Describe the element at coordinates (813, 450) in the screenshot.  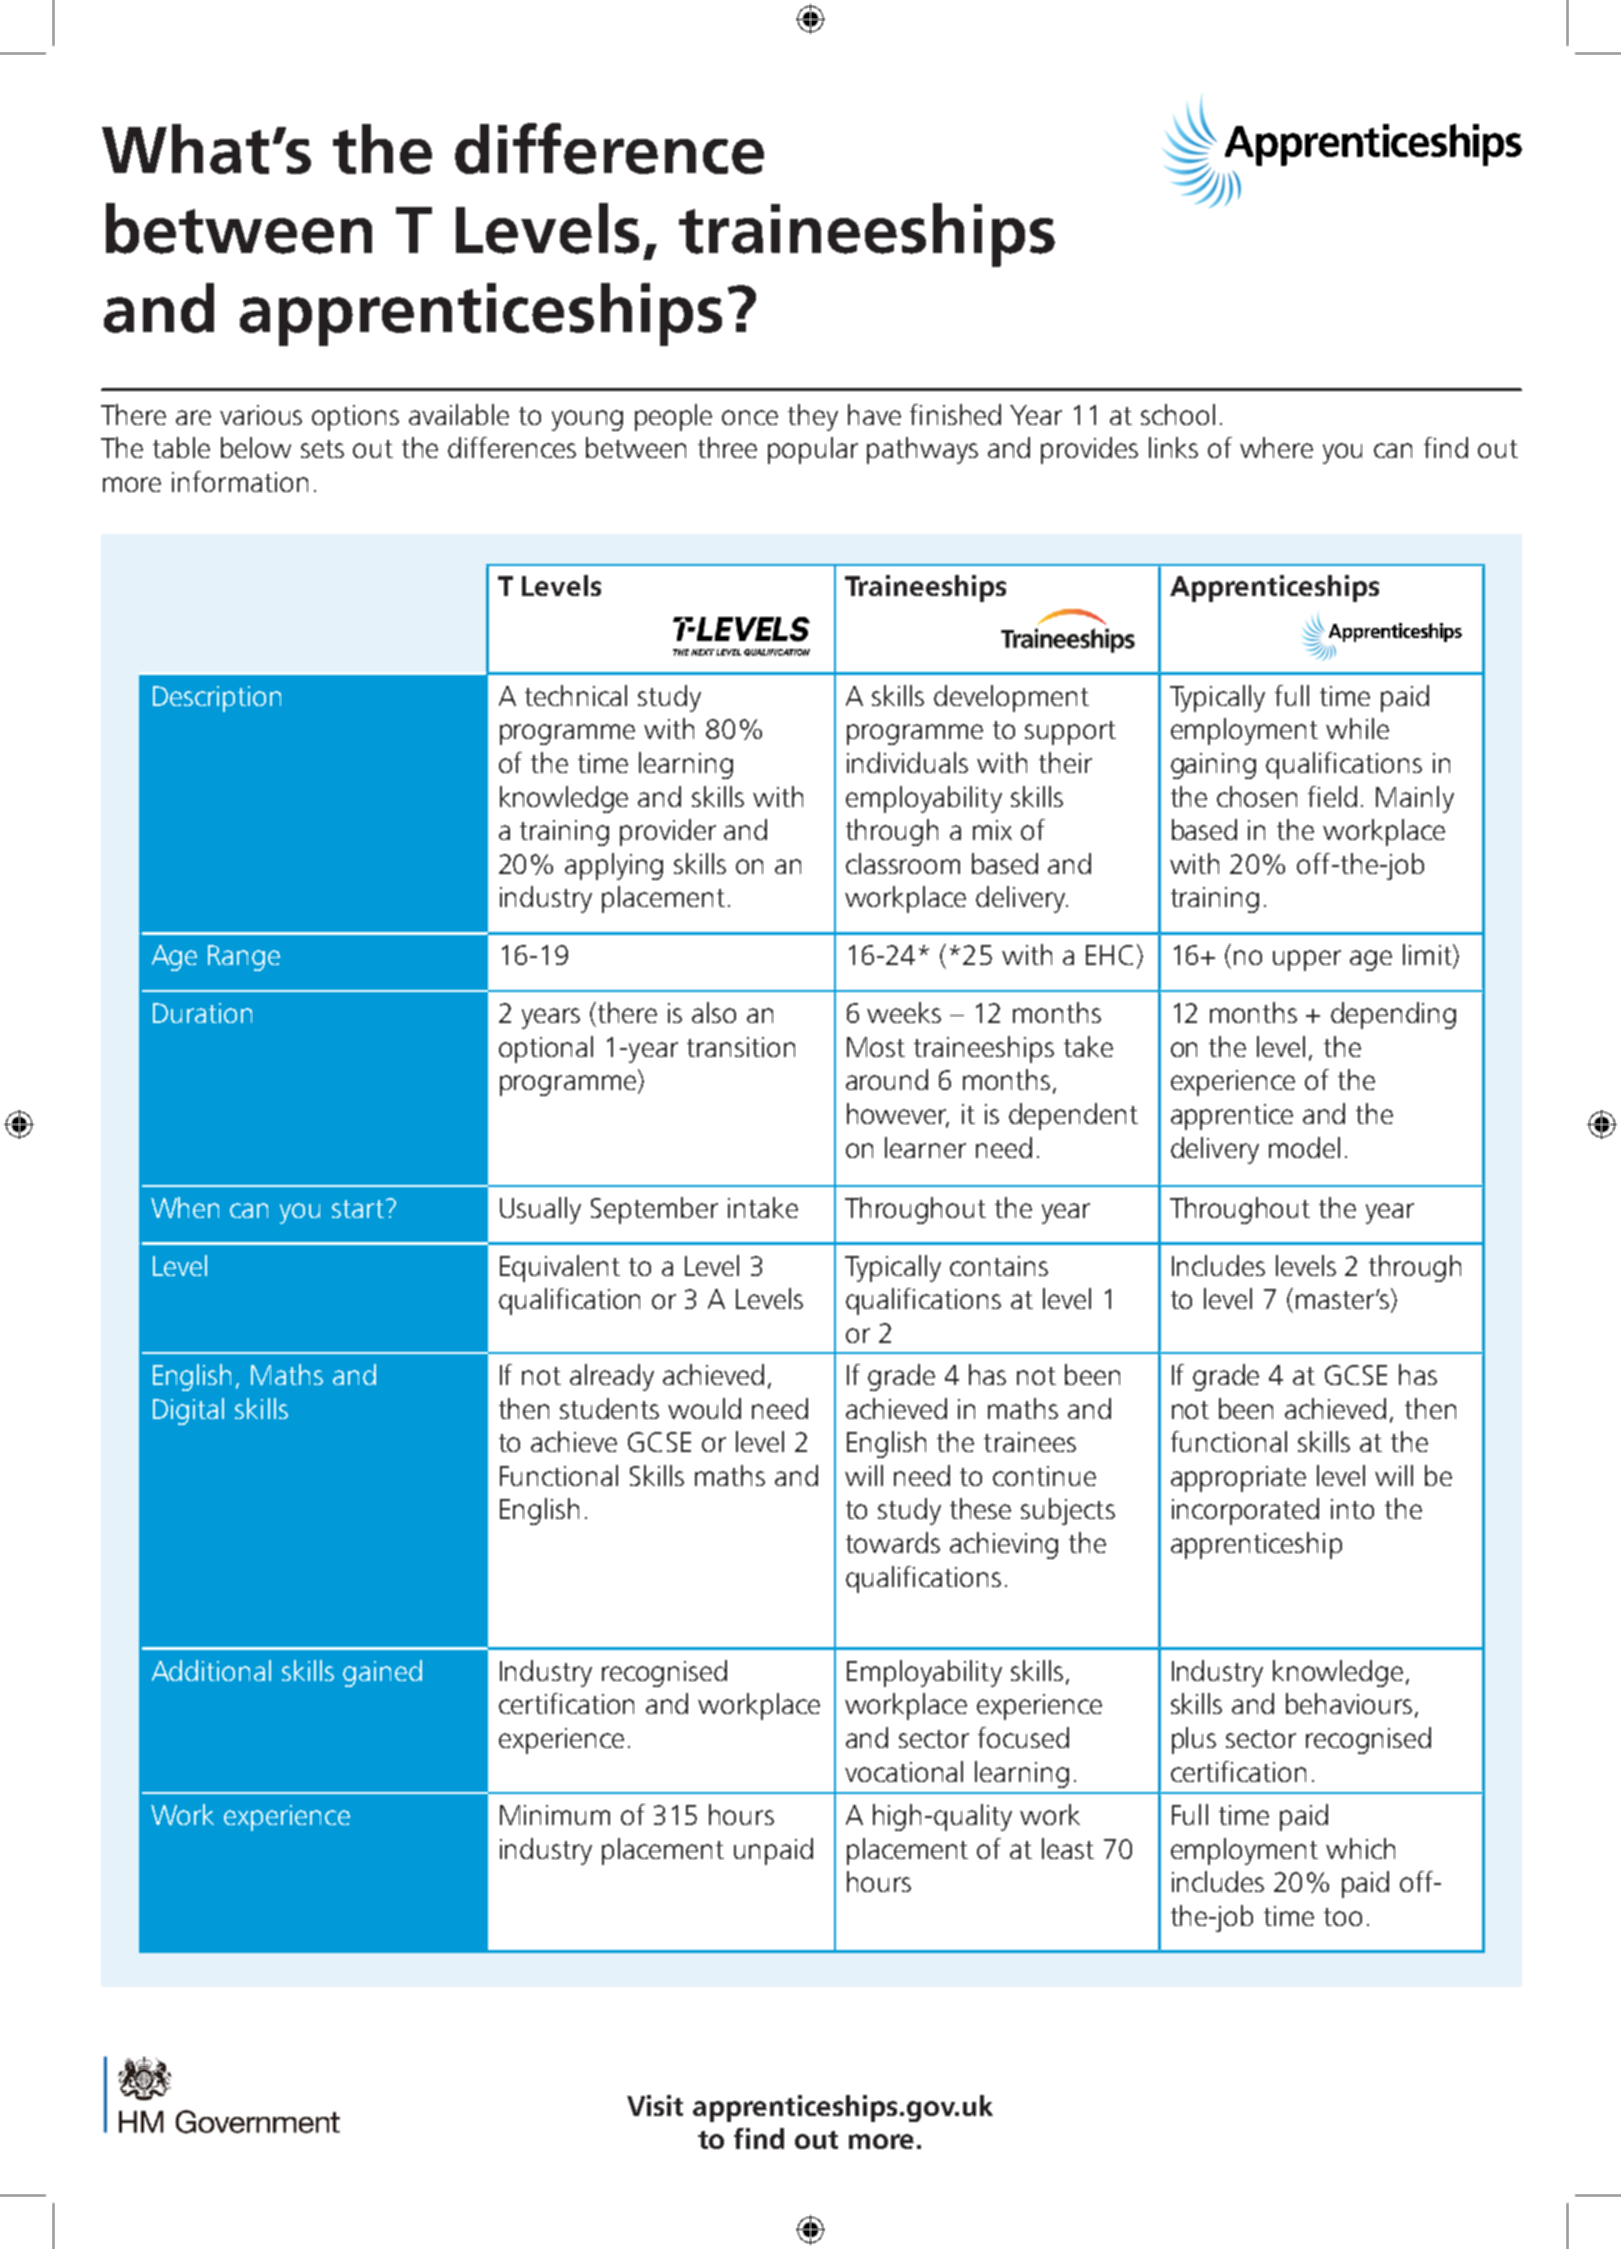
I see `popular` at that location.
